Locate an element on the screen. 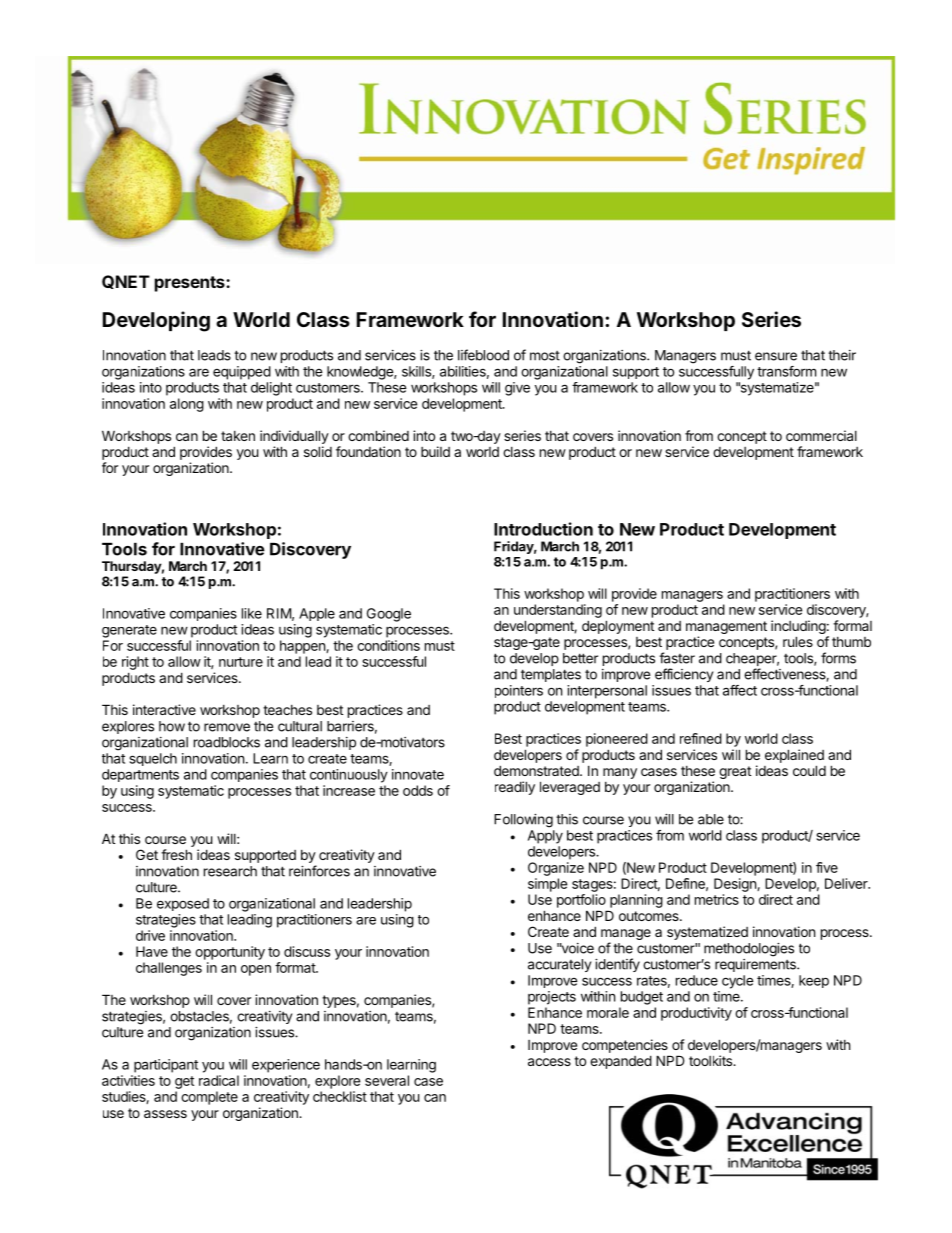 The width and height of the screenshot is (952, 1233). radical is located at coordinates (219, 1080).
